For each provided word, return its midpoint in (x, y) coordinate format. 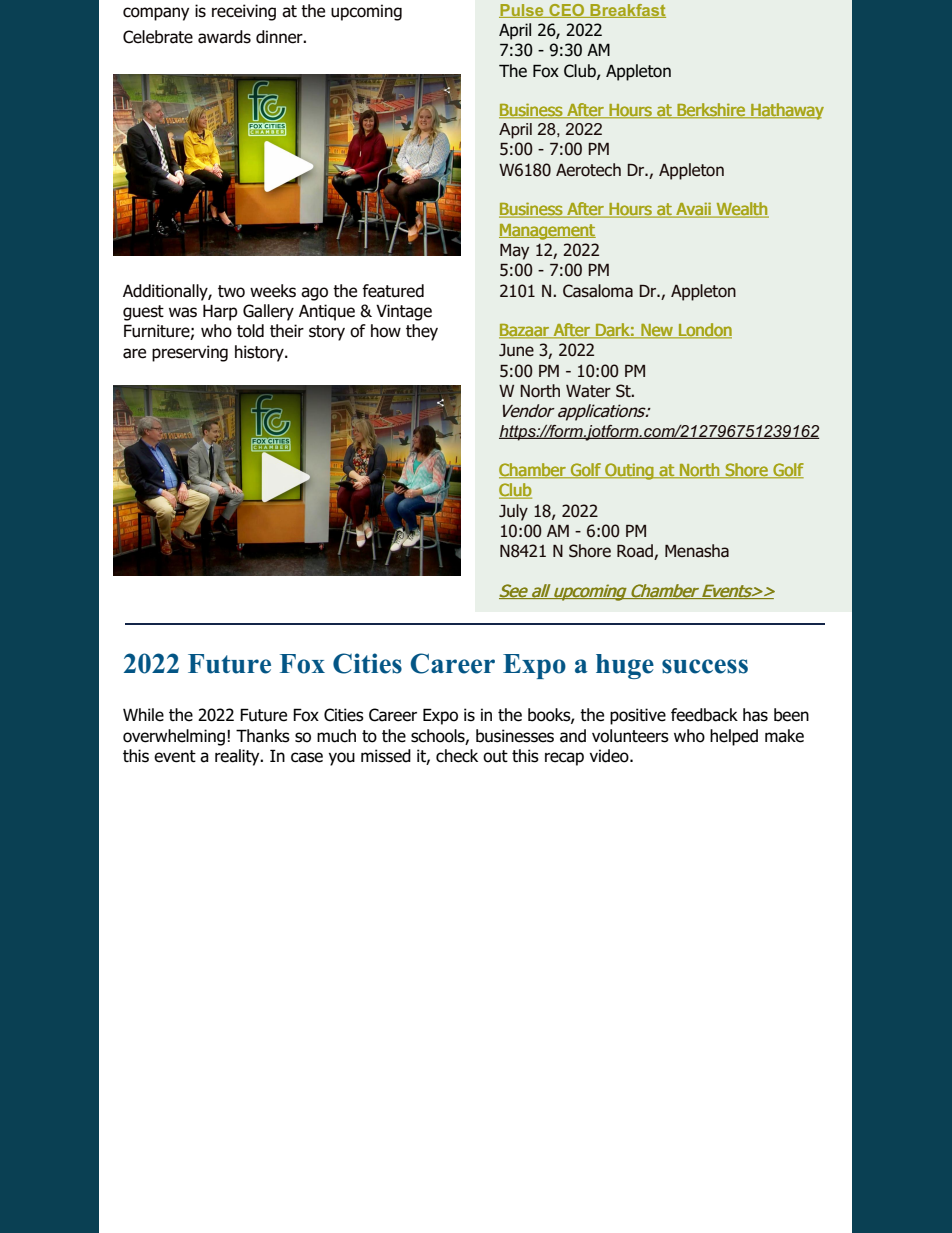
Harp (220, 313)
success (705, 666)
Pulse (522, 11)
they (422, 332)
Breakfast (627, 11)
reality (238, 757)
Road (636, 552)
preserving (190, 353)
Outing (629, 471)
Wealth (741, 210)
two (231, 291)
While (143, 715)
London (704, 331)
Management (547, 232)
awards (224, 37)
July (513, 512)
